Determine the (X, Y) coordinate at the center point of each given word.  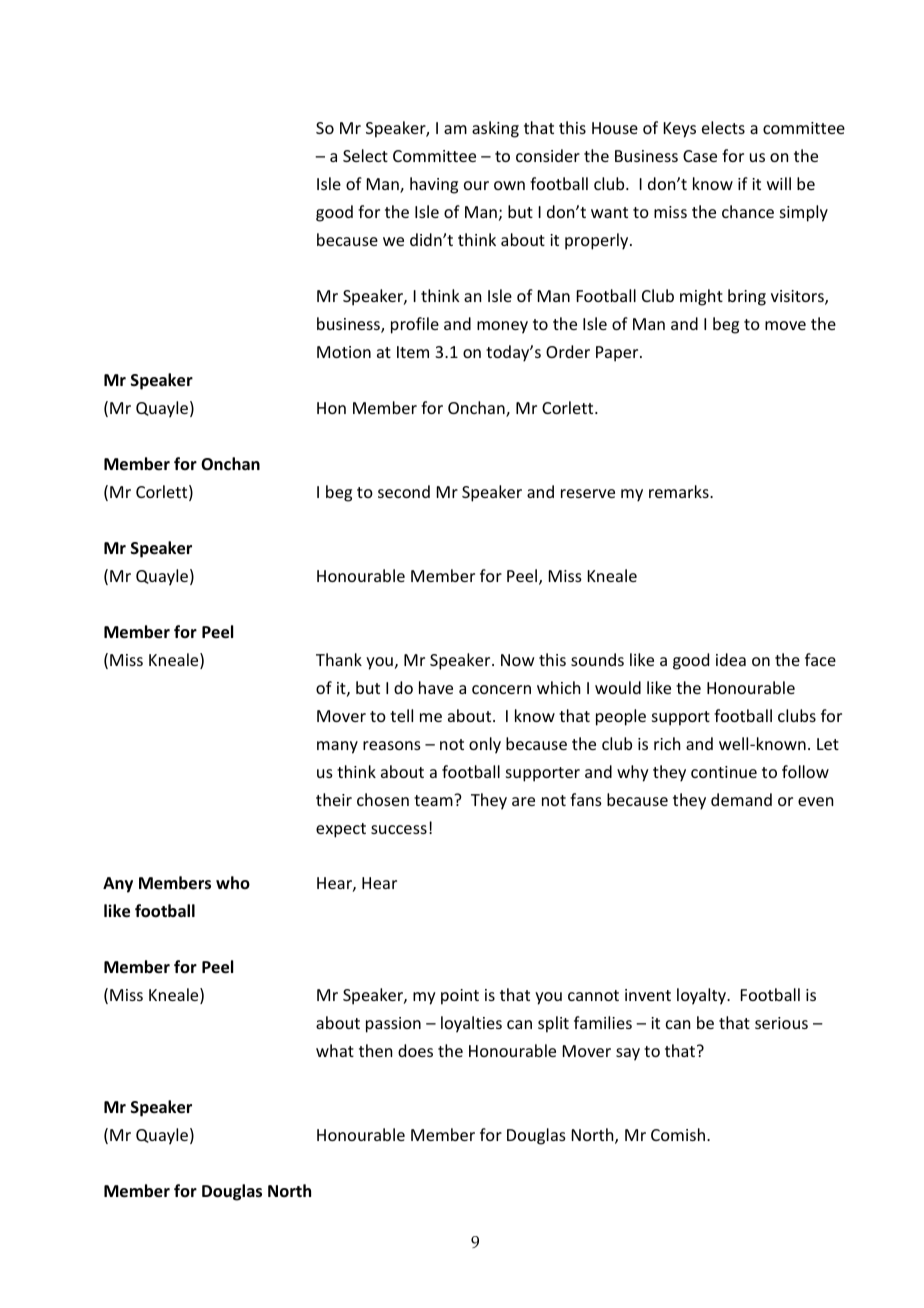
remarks (680, 491)
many (337, 747)
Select (365, 155)
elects (723, 127)
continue (724, 772)
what (335, 1050)
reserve (588, 493)
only (485, 745)
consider (548, 155)
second (404, 491)
